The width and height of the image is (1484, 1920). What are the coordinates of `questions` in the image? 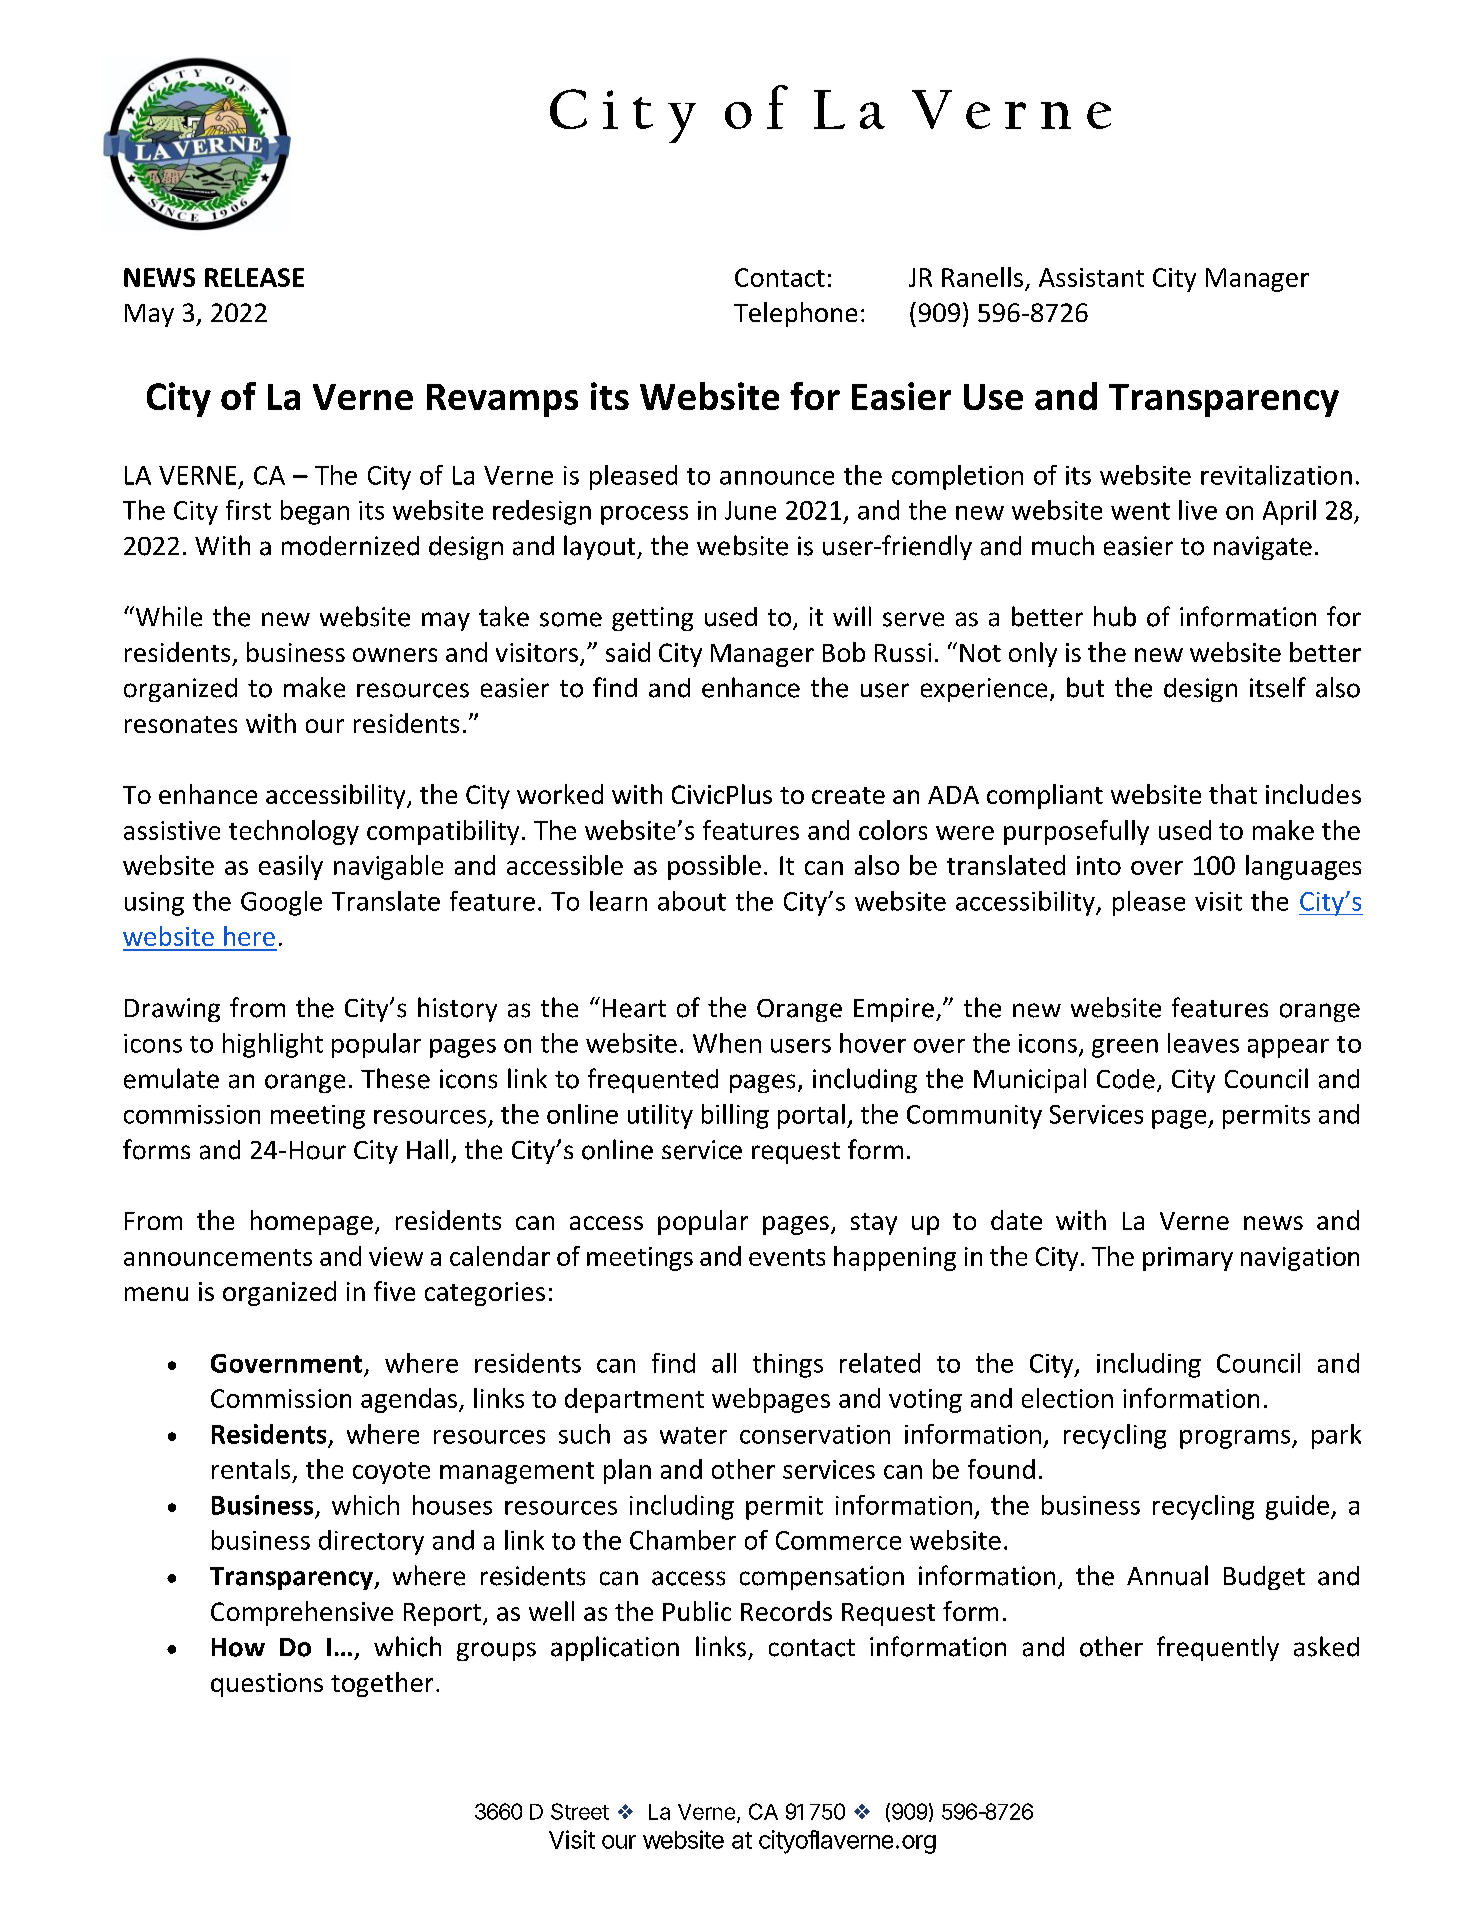 It's located at (267, 1685).
